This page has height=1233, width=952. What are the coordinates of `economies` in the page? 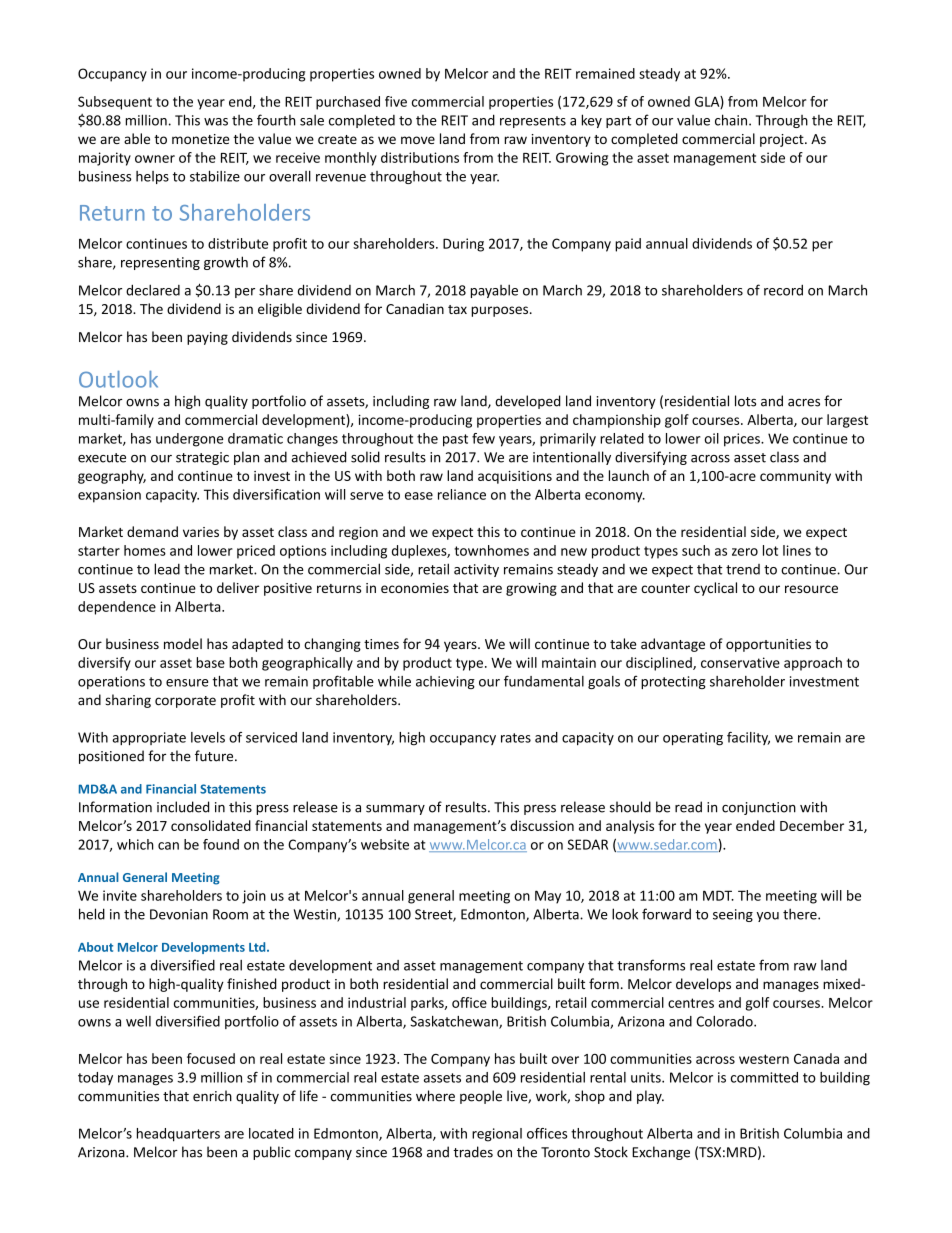 It's located at (415, 588).
